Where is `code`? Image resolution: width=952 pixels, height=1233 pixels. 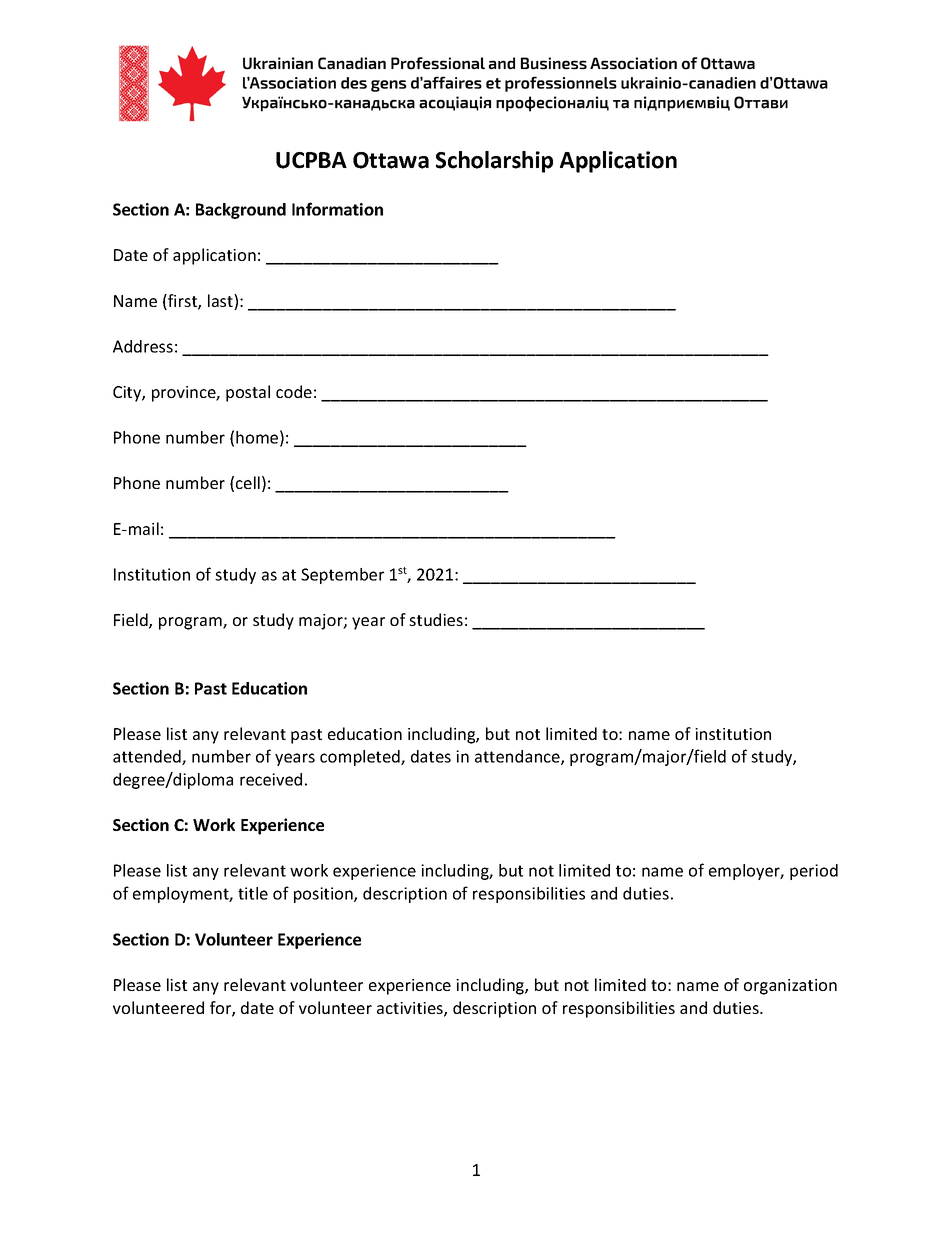
code is located at coordinates (294, 391).
